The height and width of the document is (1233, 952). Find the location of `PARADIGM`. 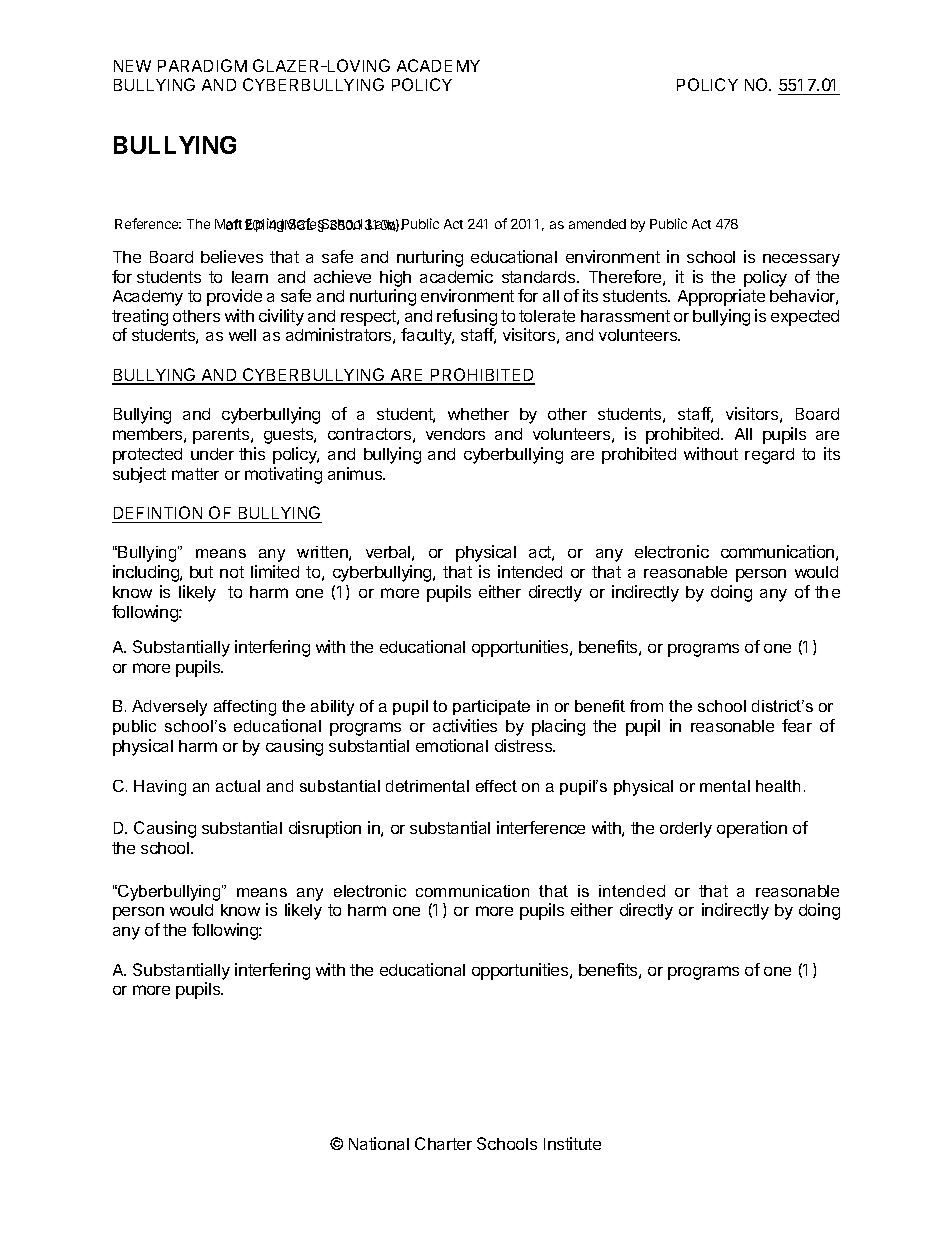

PARADIGM is located at coordinates (202, 65).
